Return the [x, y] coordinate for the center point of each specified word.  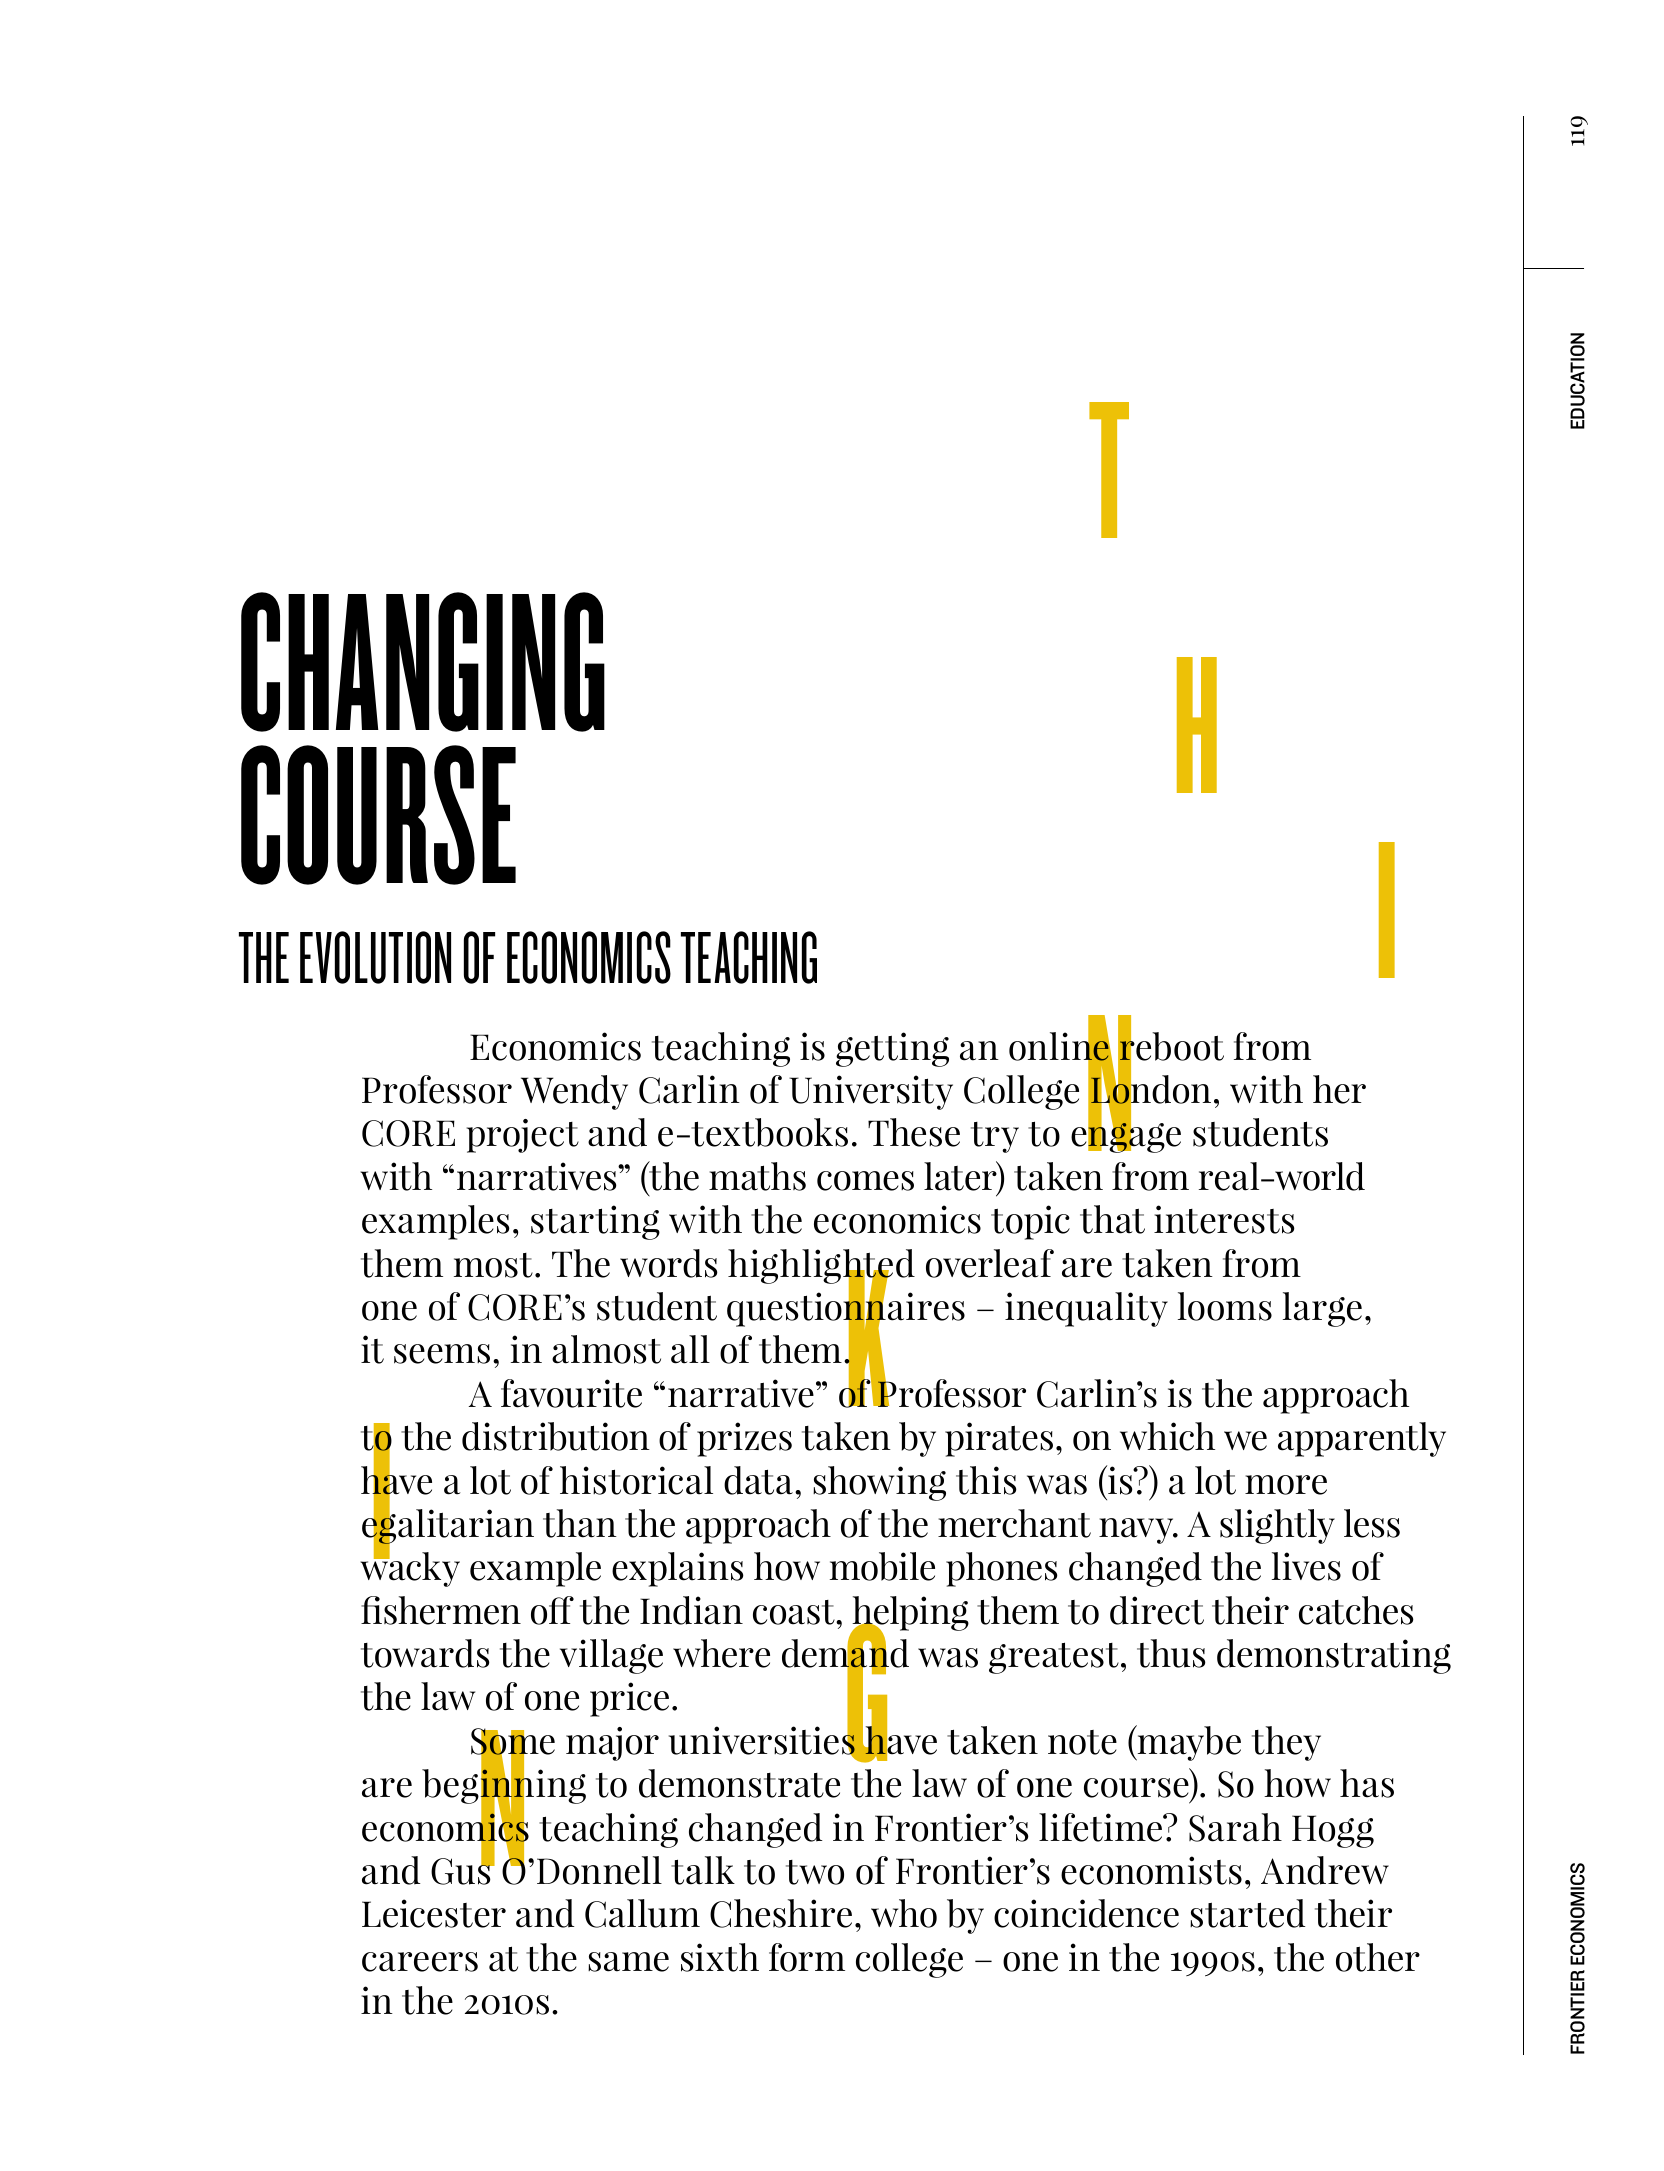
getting [892, 1049]
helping [910, 1614]
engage [1126, 1137]
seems [442, 1354]
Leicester [434, 1913]
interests [1224, 1219]
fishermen [441, 1610]
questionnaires [846, 1309]
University [871, 1092]
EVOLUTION [375, 957]
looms [1225, 1306]
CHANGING [423, 662]
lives [1306, 1566]
